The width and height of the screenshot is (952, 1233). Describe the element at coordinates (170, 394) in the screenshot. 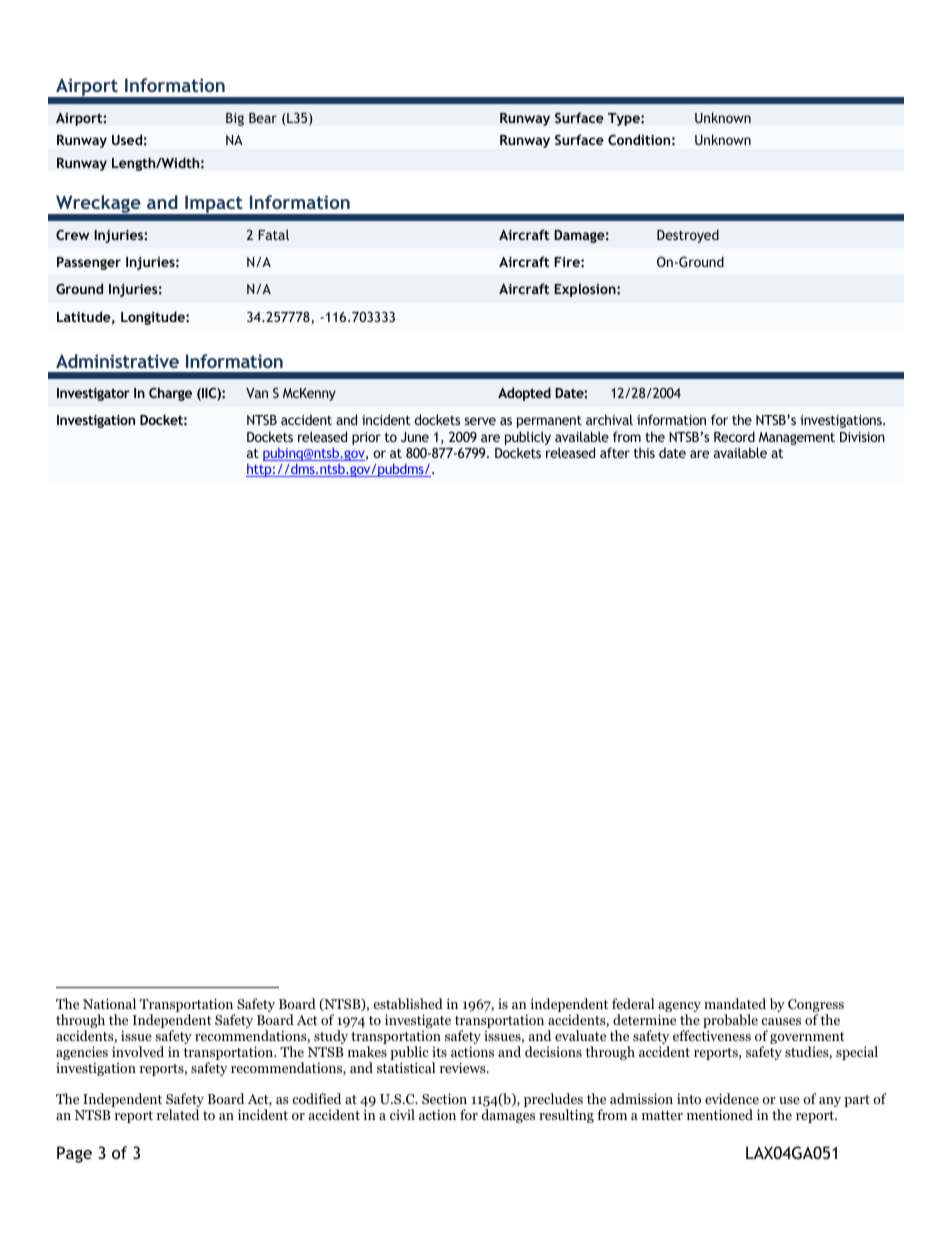

I see `Charge` at that location.
